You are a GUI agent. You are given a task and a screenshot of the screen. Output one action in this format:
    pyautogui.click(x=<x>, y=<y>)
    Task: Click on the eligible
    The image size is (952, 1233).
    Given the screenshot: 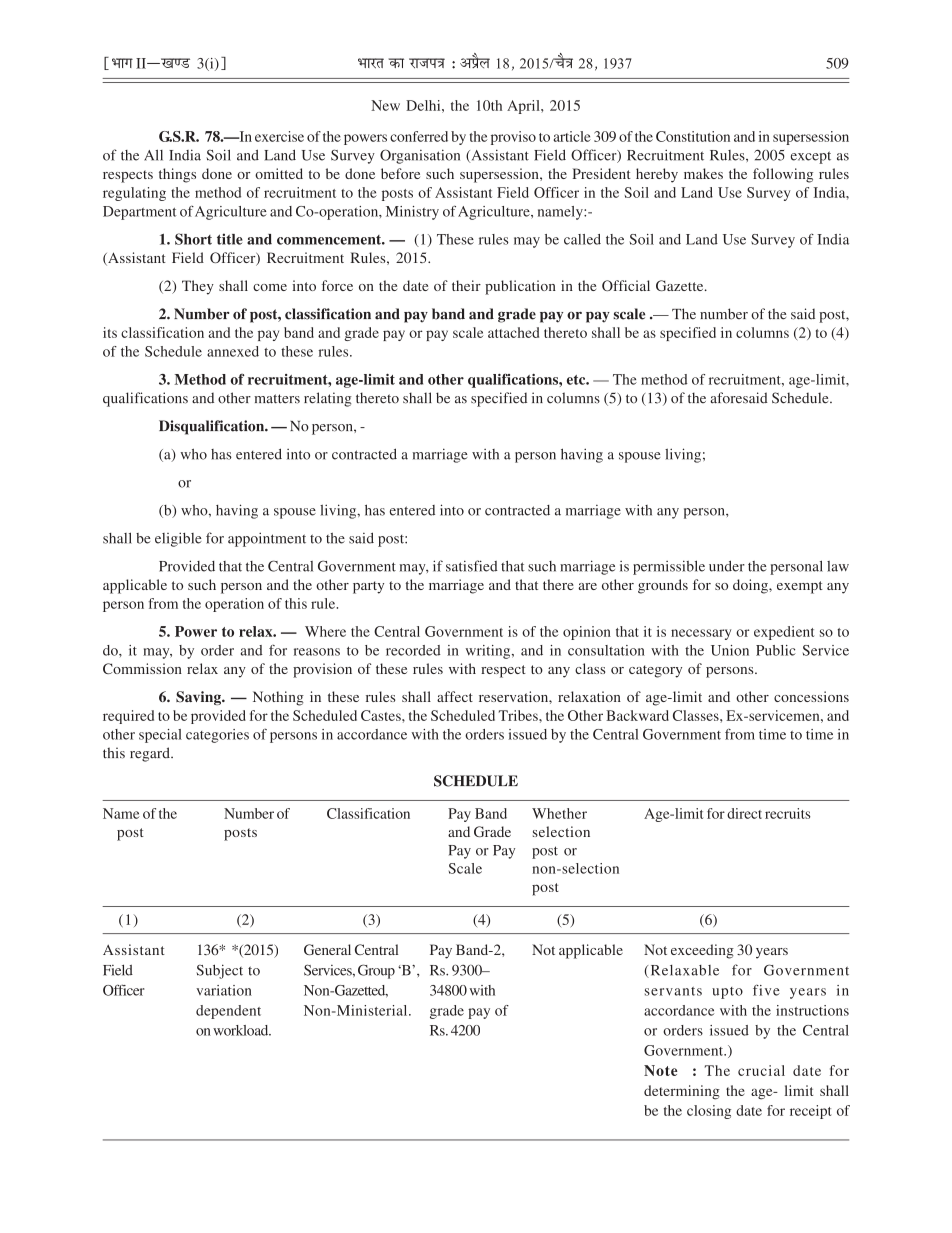 What is the action you would take?
    pyautogui.click(x=178, y=539)
